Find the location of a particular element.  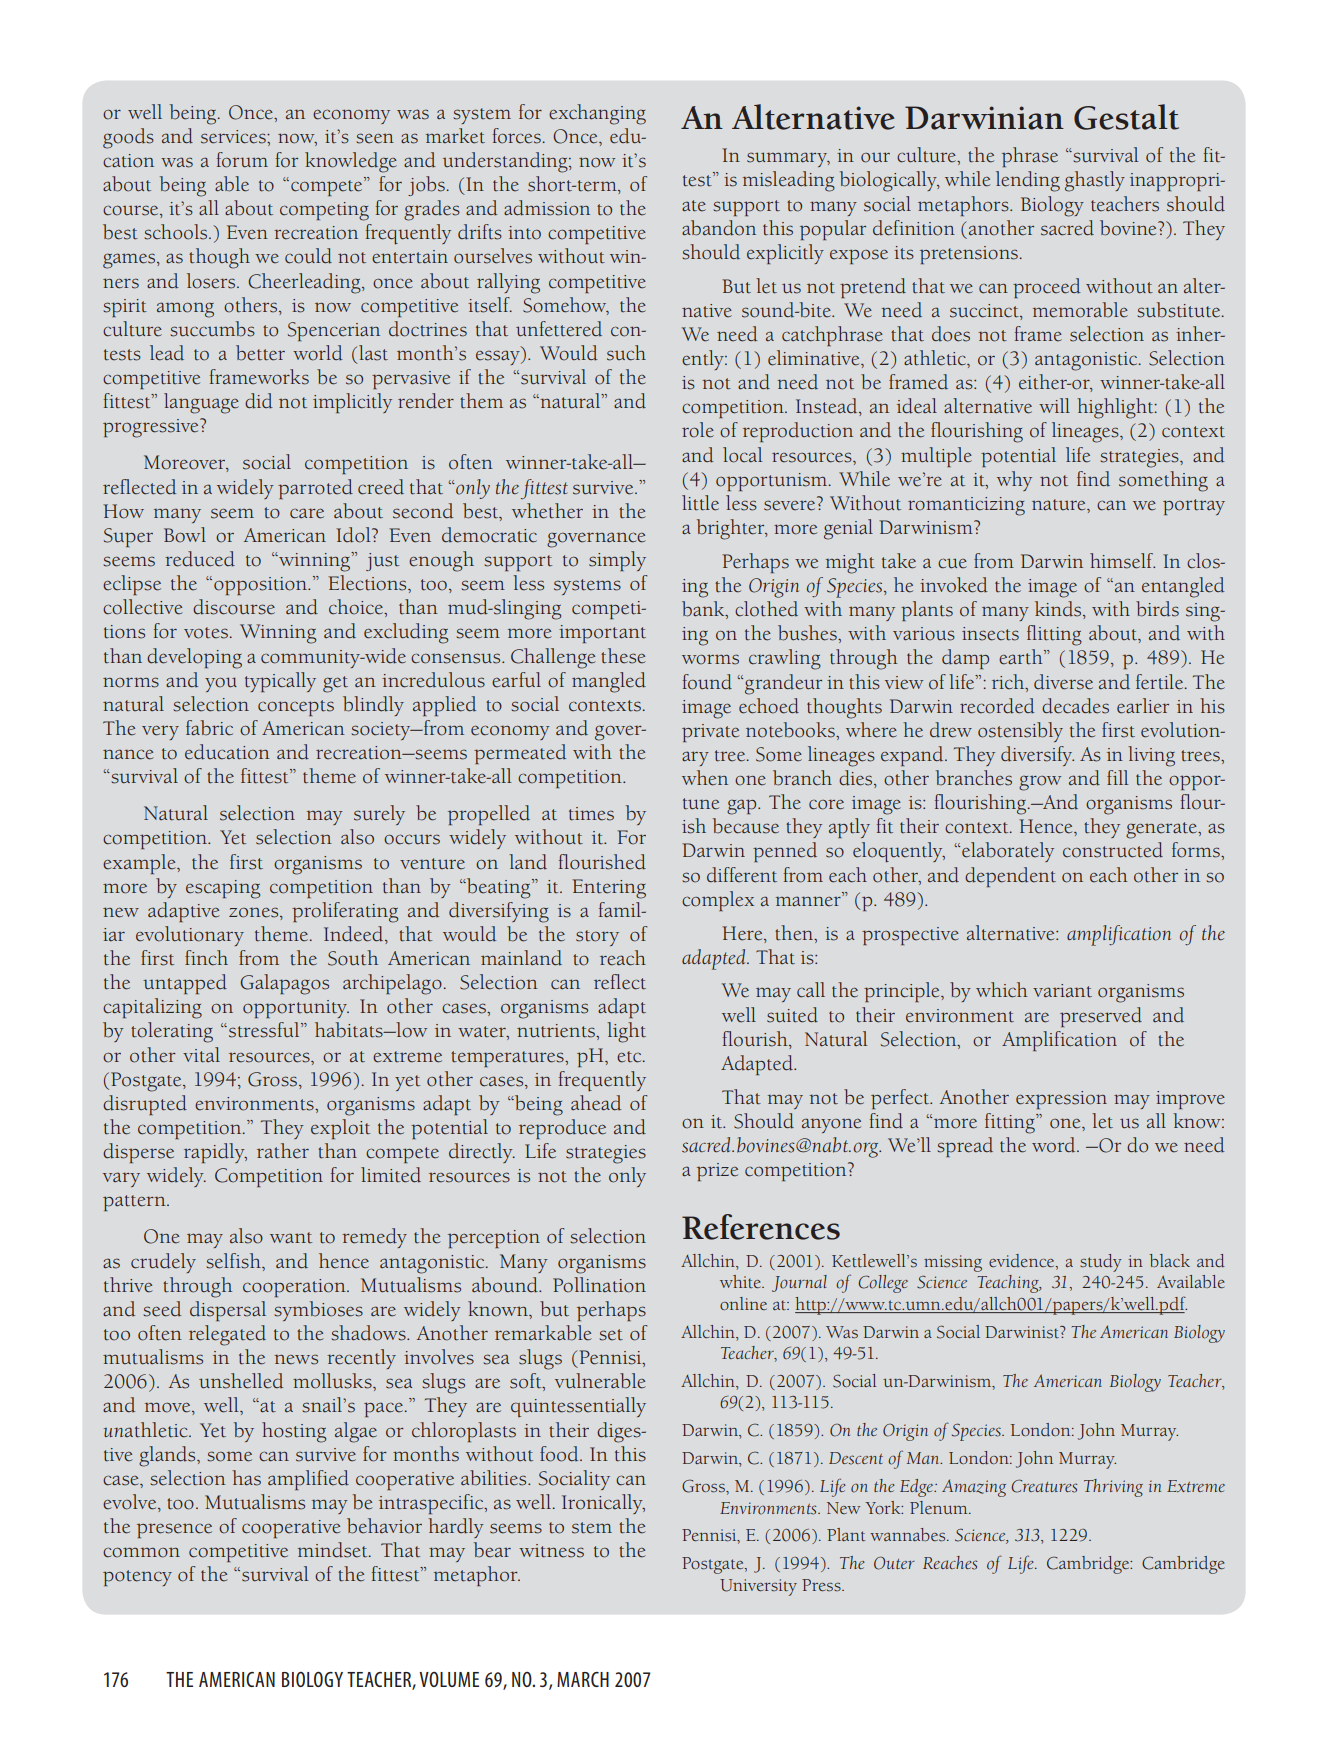

potency is located at coordinates (137, 1578).
